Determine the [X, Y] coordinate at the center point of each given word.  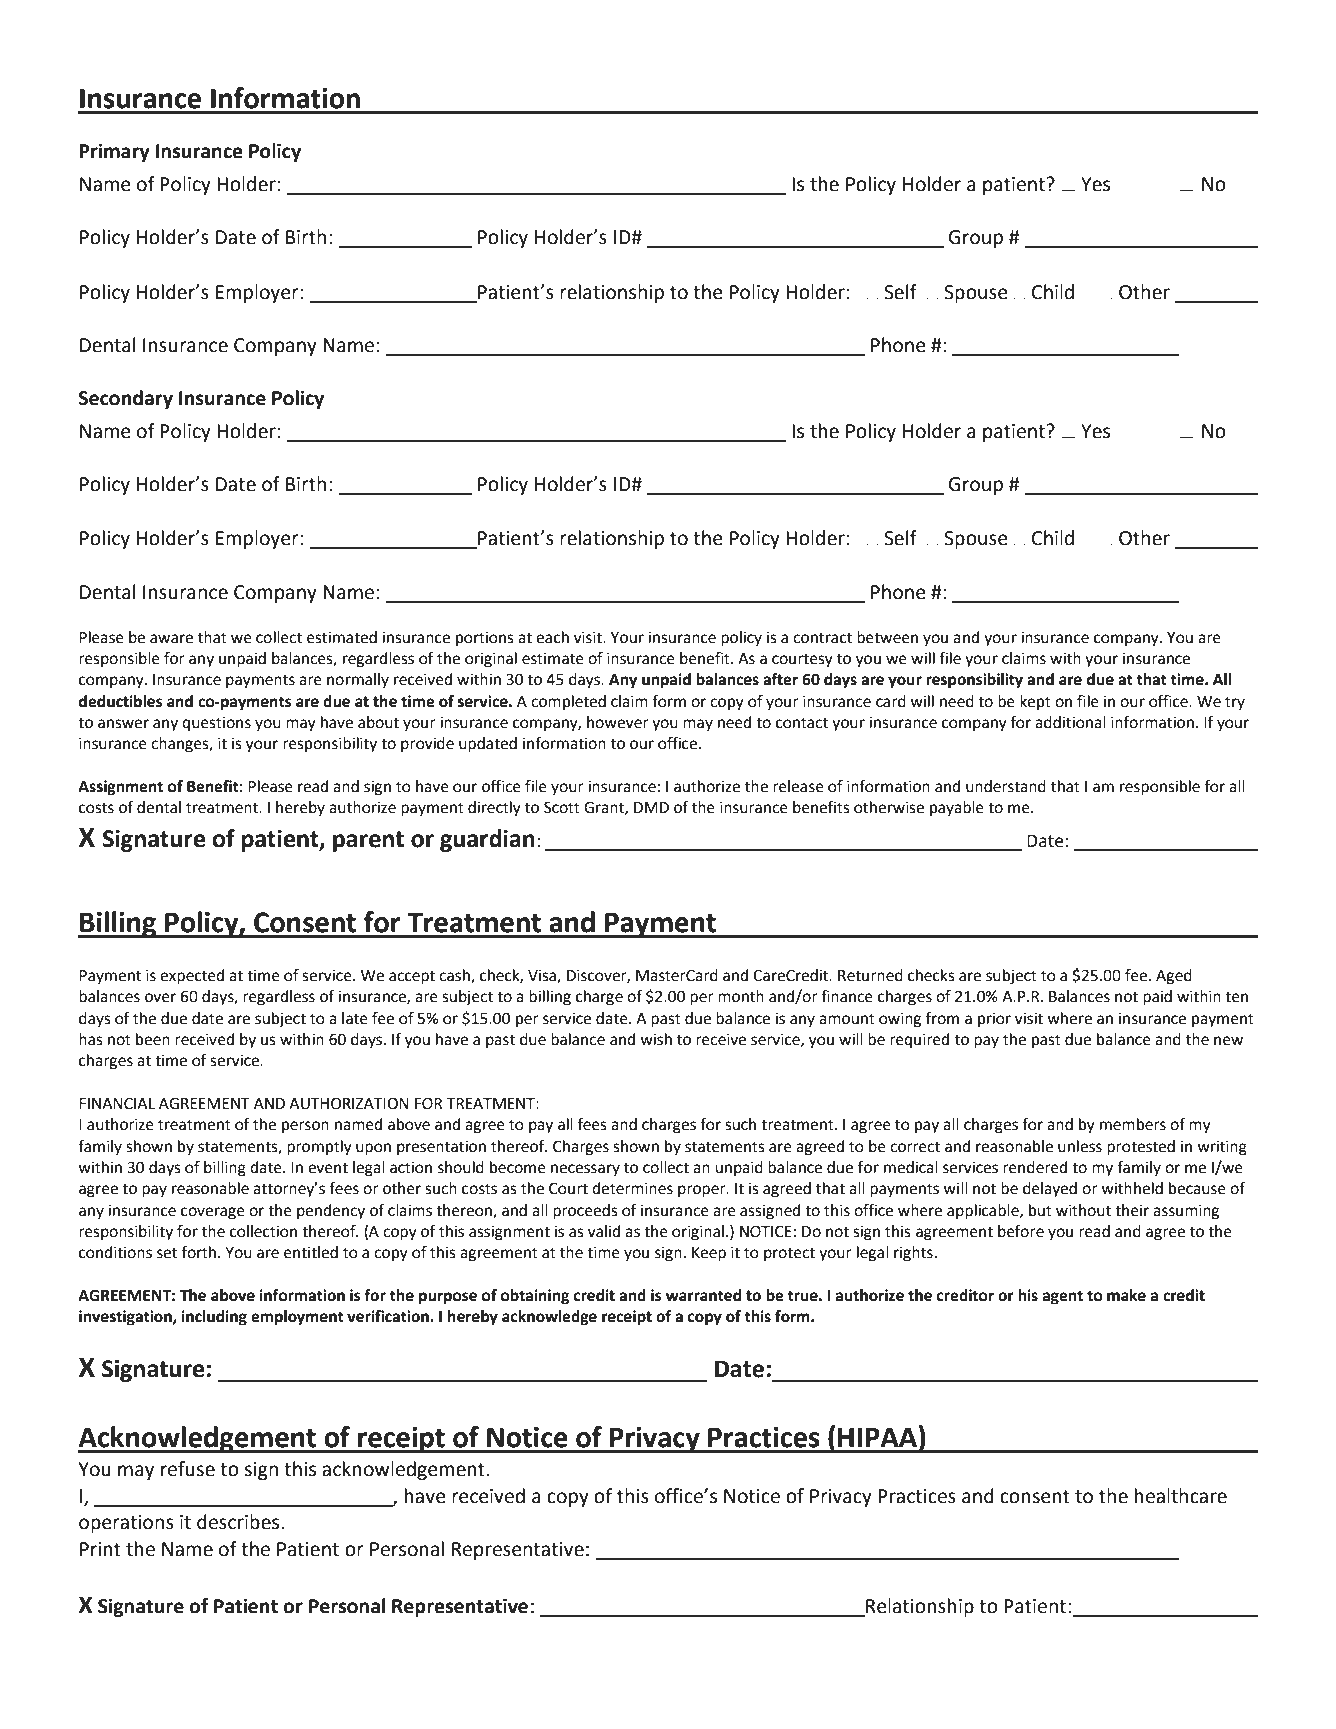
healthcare [1181, 1496]
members [1133, 1124]
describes [239, 1522]
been [153, 1039]
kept [1035, 703]
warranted [703, 1295]
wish [656, 1039]
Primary [114, 152]
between [887, 637]
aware [171, 639]
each [552, 637]
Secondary [126, 399]
